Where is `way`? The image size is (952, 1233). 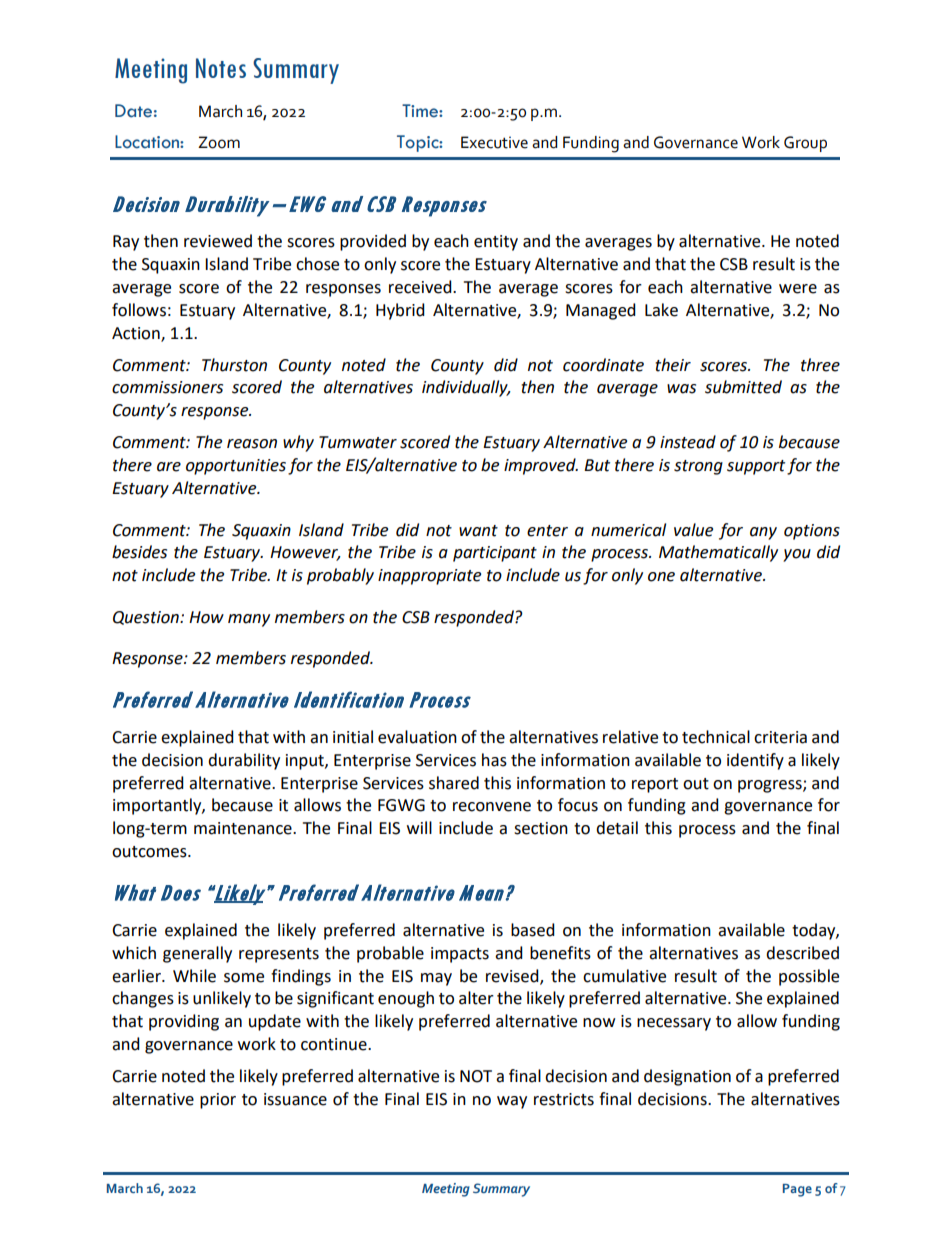
way is located at coordinates (512, 1102).
